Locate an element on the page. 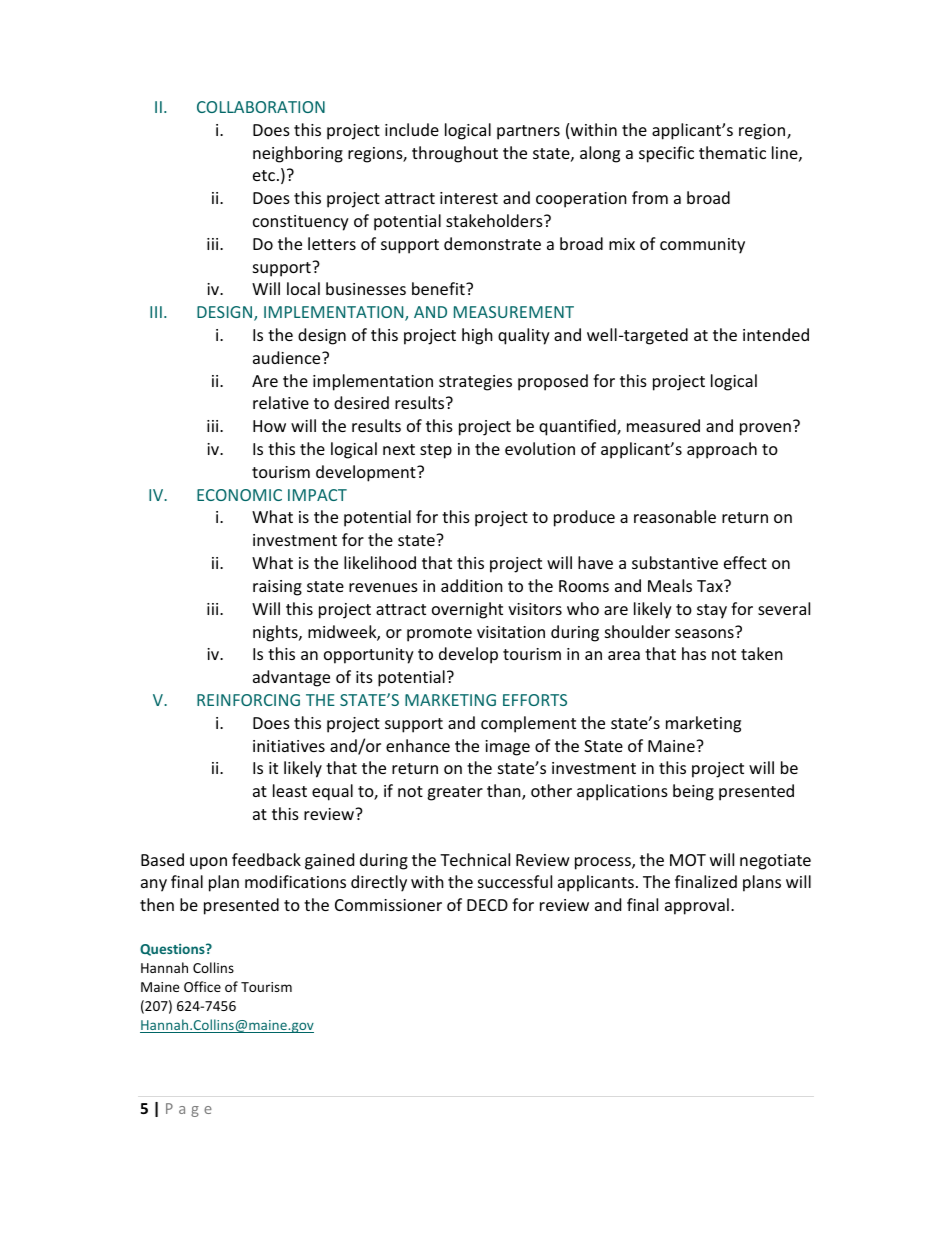 This document has height=1233, width=952. How is located at coordinates (269, 426).
